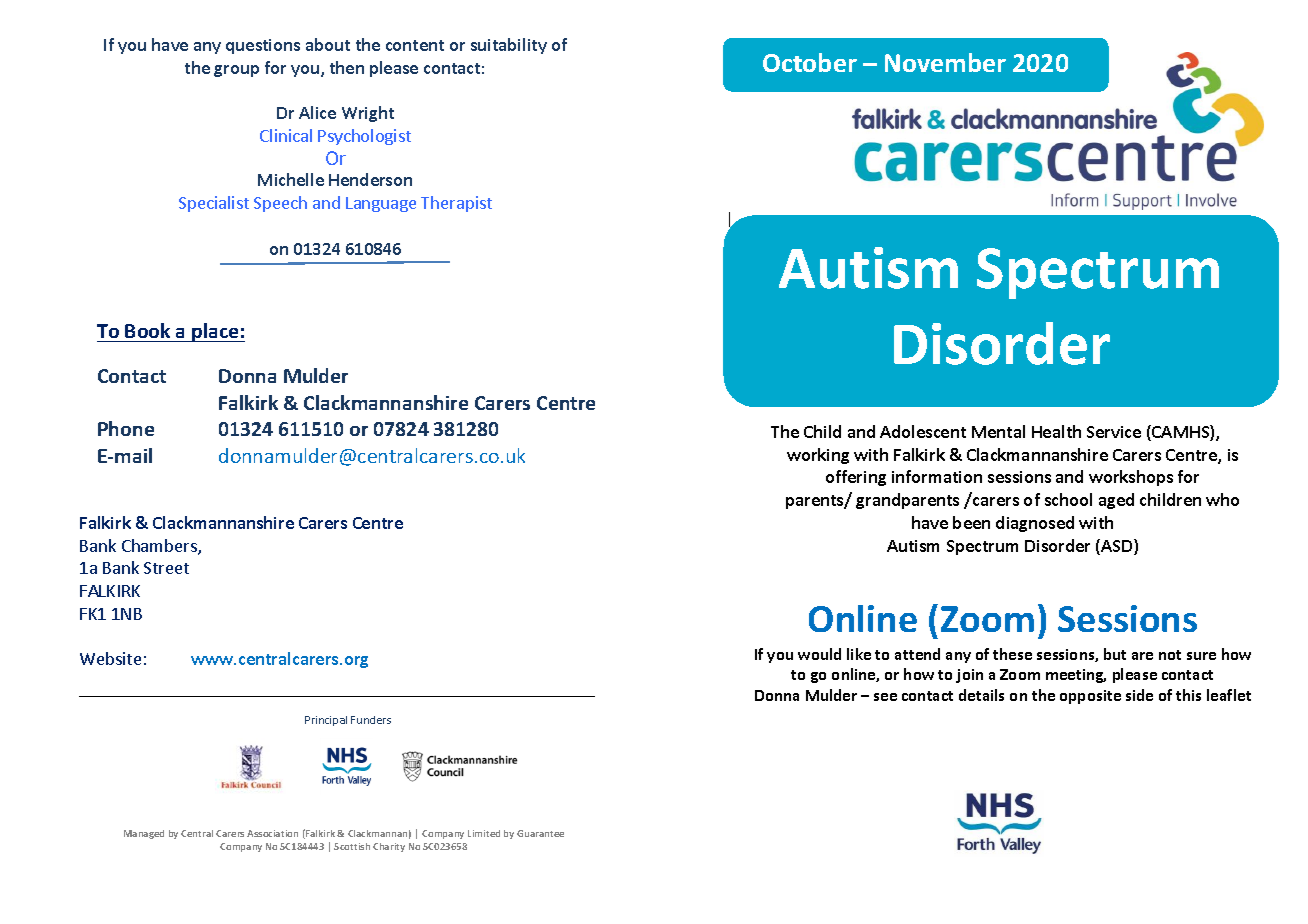  I want to click on place, so click(215, 332).
